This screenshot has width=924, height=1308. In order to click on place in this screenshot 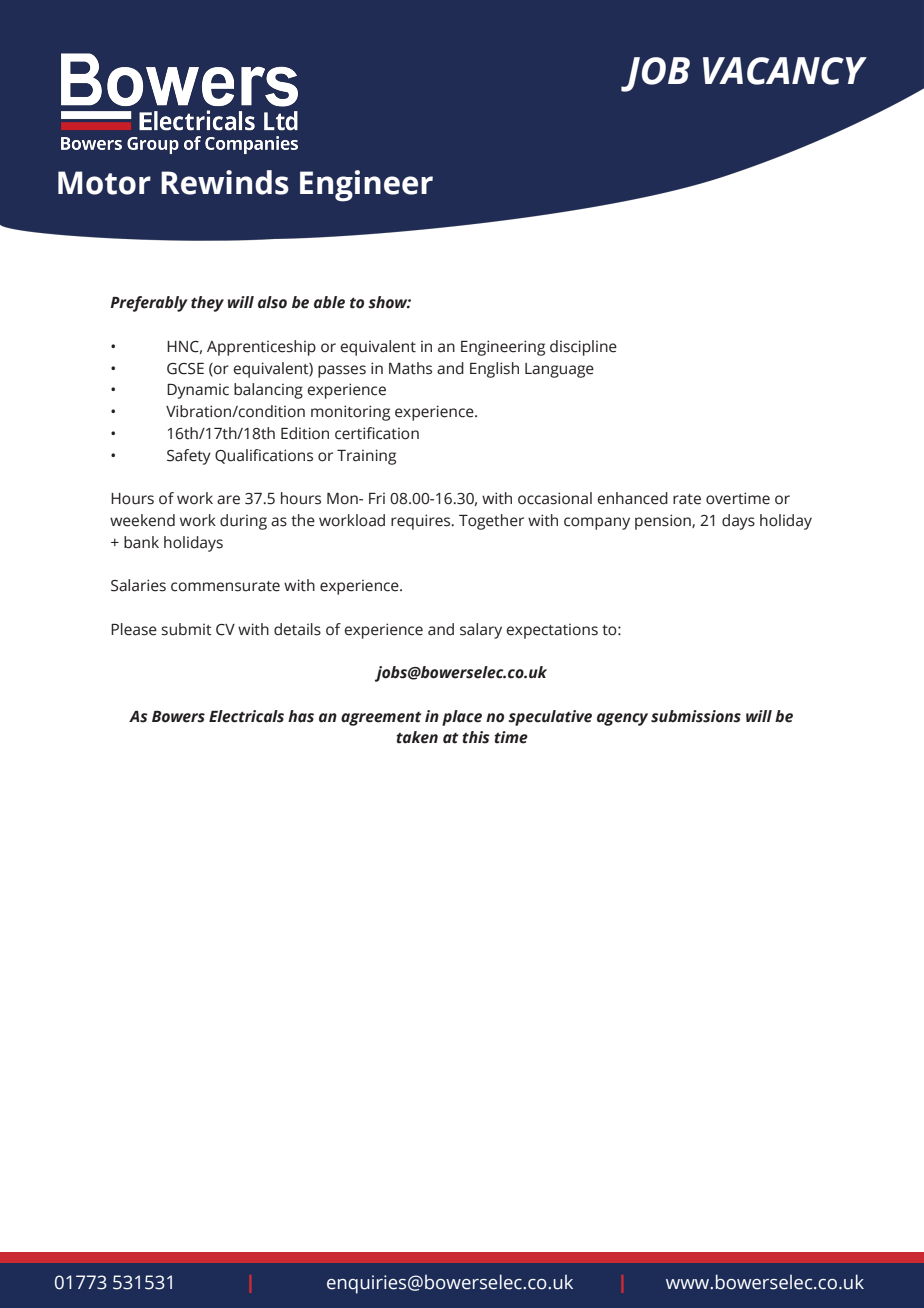, I will do `click(462, 718)`.
